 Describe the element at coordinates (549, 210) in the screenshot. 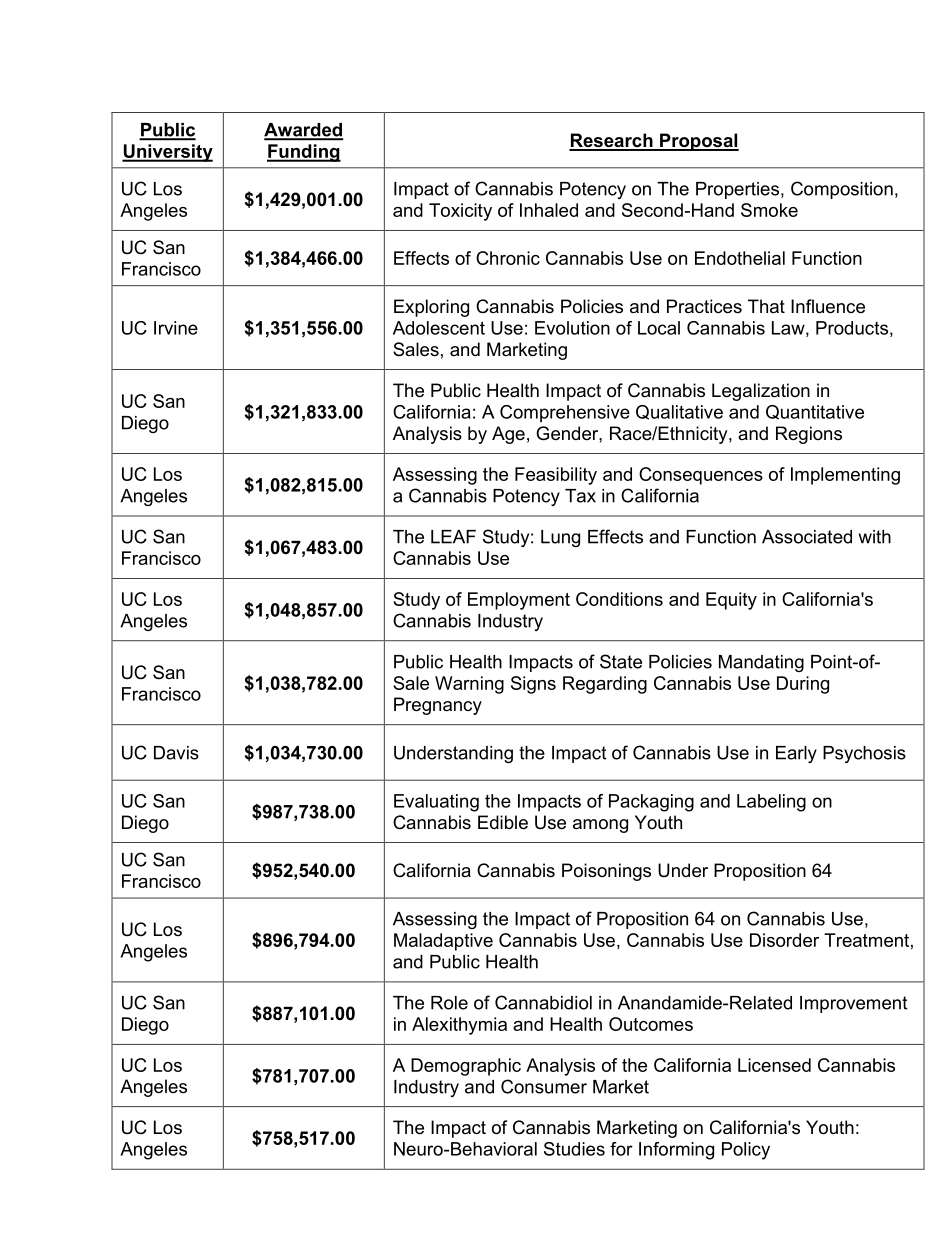

I see `Inhaled` at that location.
